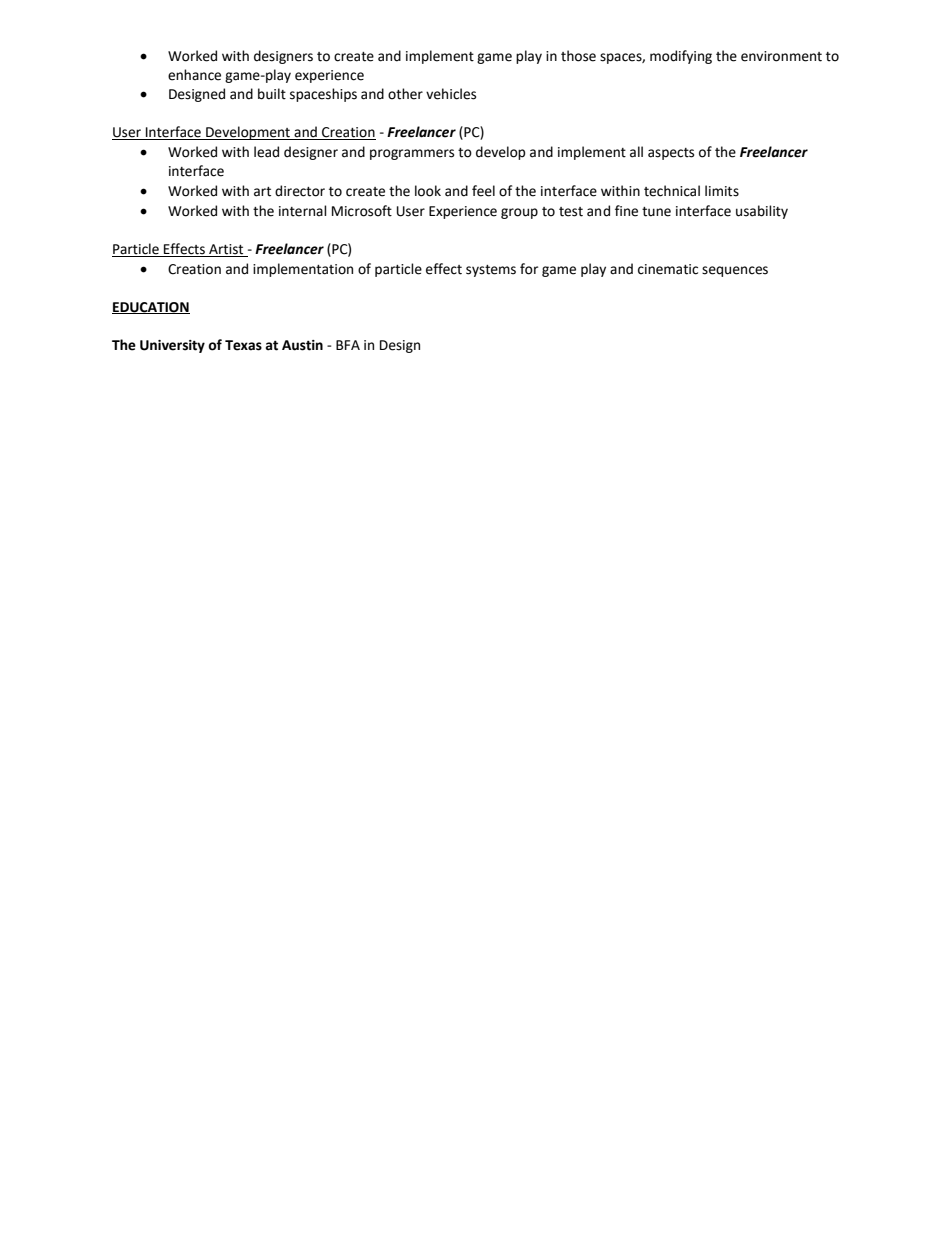  Describe the element at coordinates (300, 191) in the image. I see `director` at that location.
